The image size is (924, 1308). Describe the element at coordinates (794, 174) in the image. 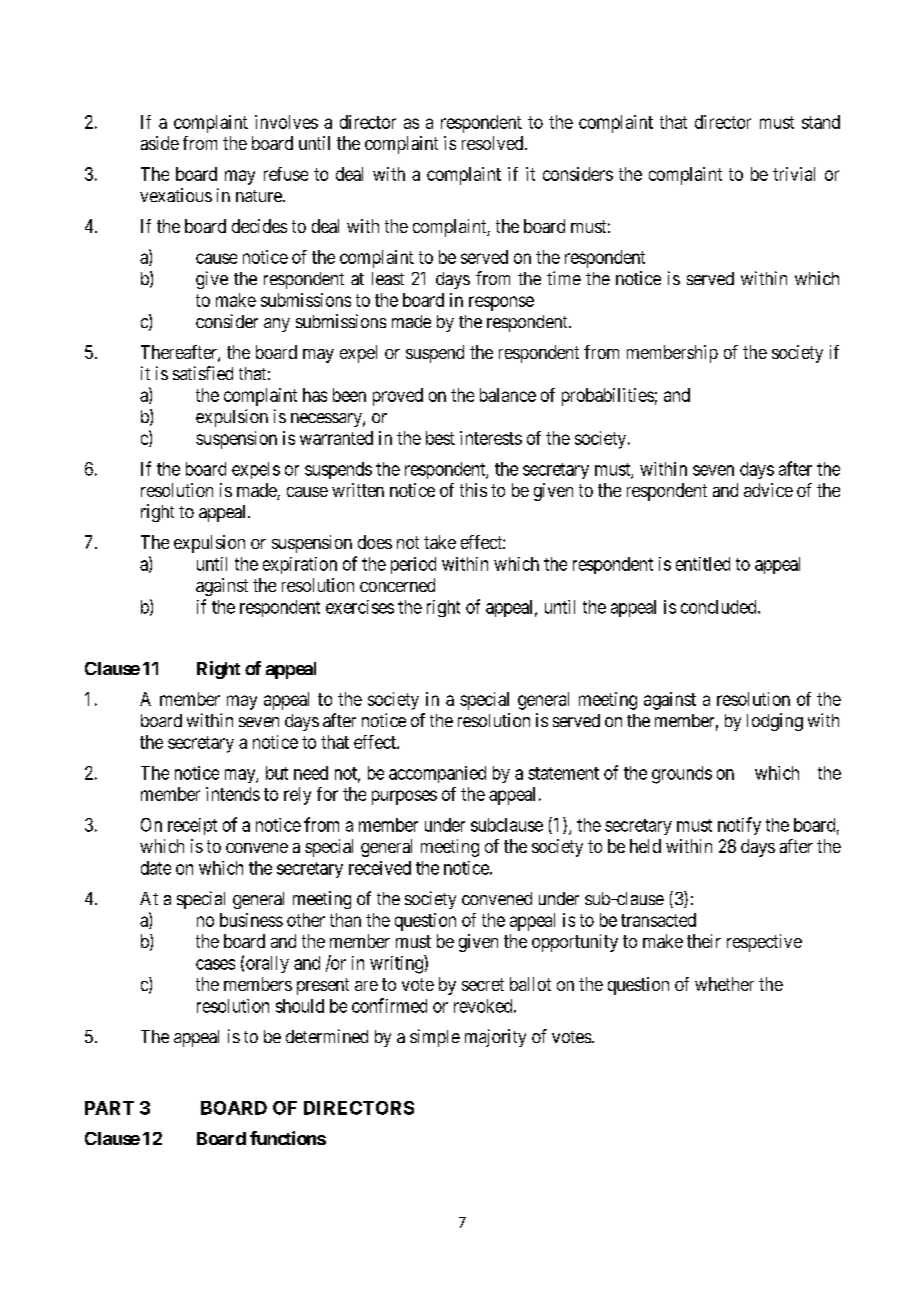

I see `trivial` at that location.
